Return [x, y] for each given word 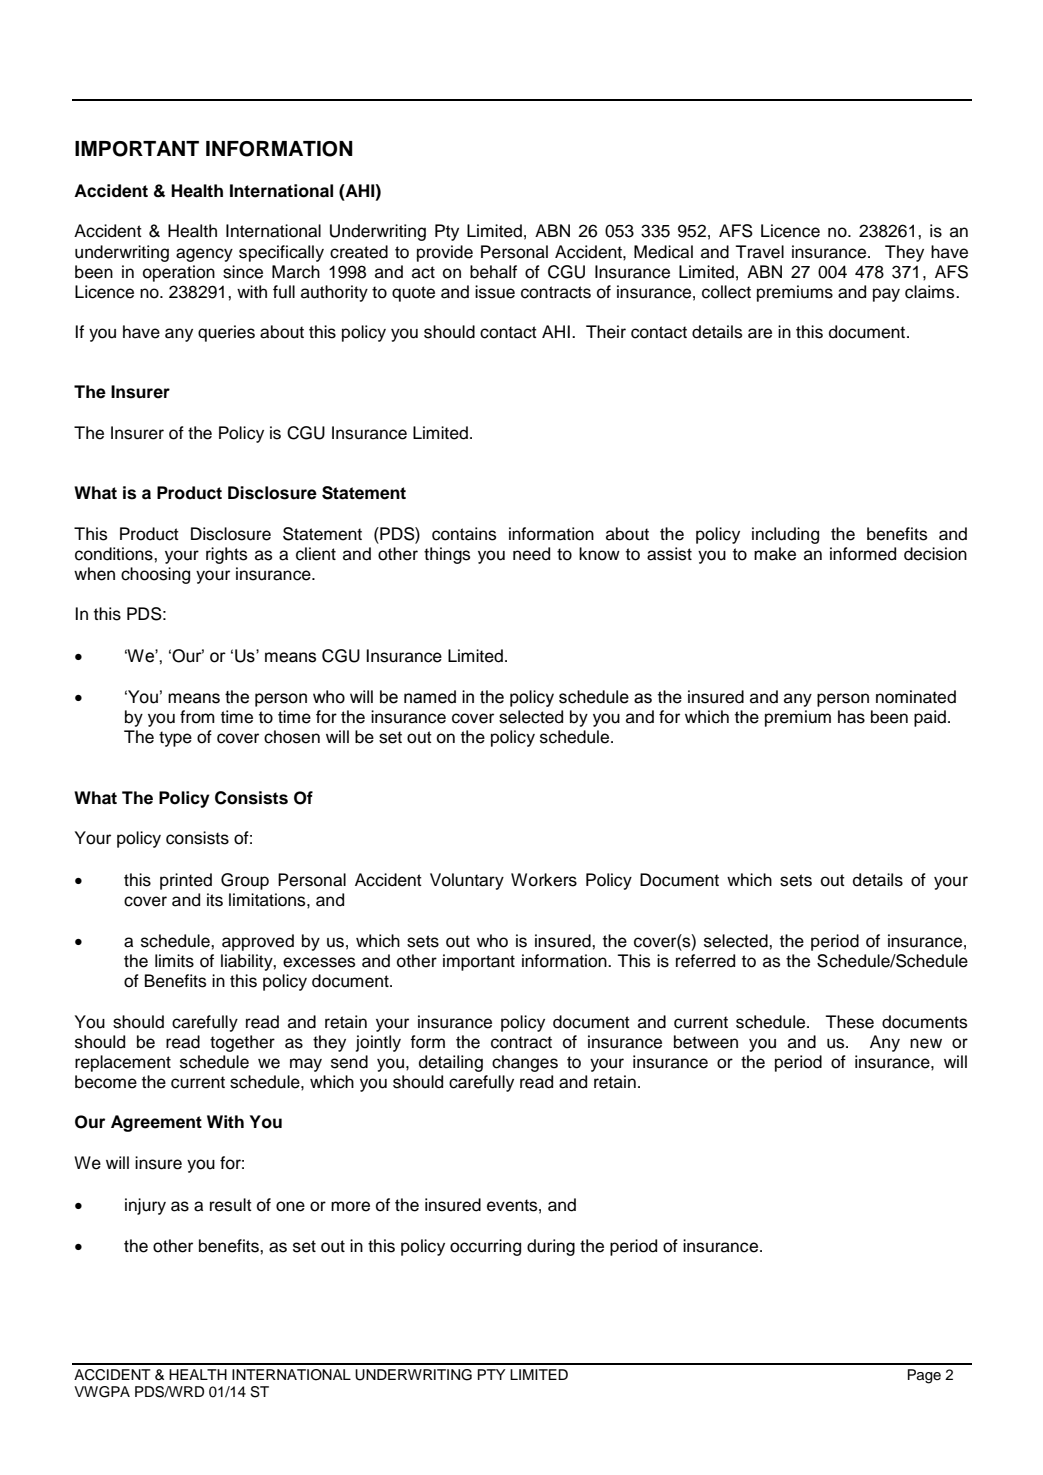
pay [886, 295]
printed [186, 881]
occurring [485, 1247]
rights [226, 555]
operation [179, 273]
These [849, 1022]
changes [525, 1063]
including [785, 535]
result [231, 1205]
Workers [544, 880]
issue [495, 292]
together [242, 1043]
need [531, 554]
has [851, 717]
